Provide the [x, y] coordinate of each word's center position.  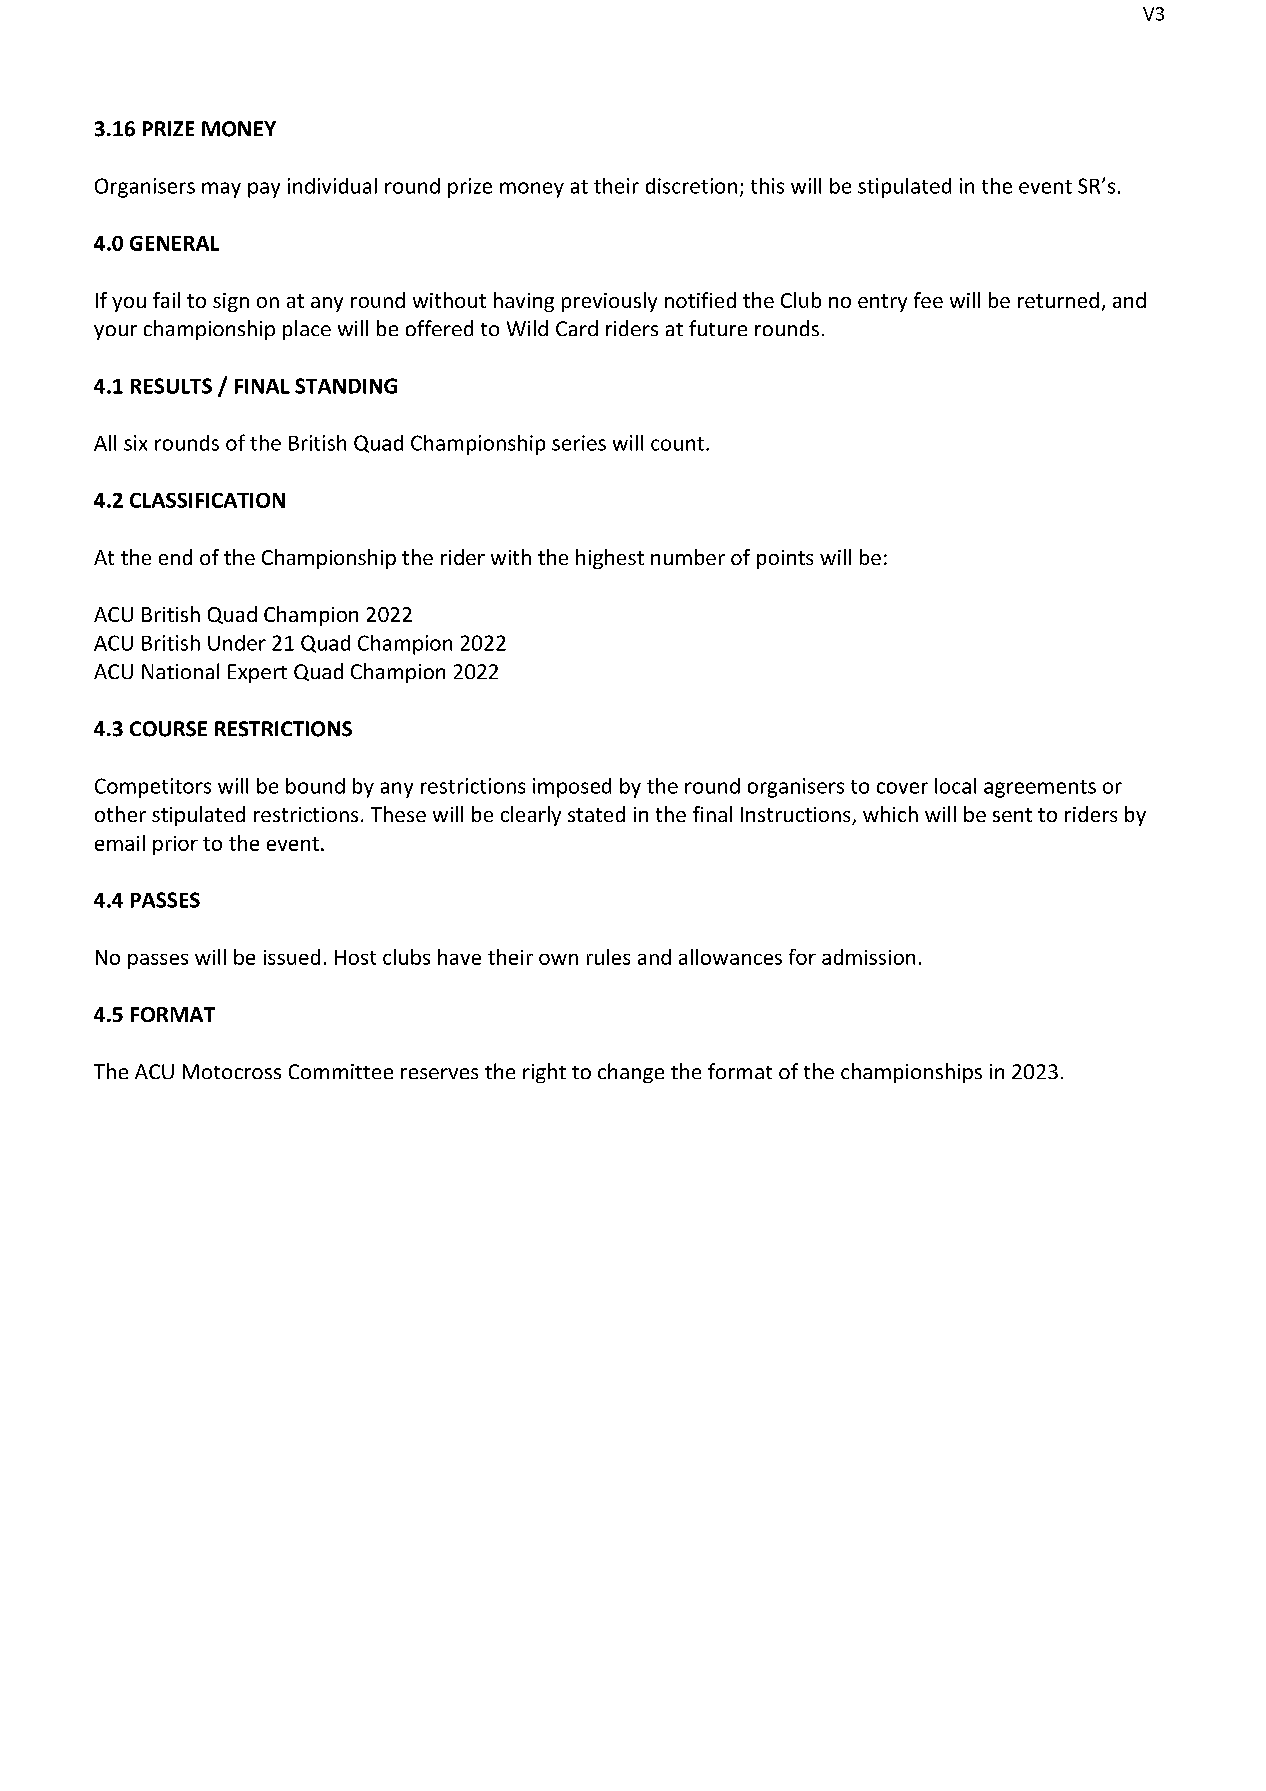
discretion [691, 186]
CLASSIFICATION [207, 500]
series [579, 443]
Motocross [232, 1071]
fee [928, 300]
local [955, 786]
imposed [572, 788]
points [785, 559]
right [544, 1073]
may [221, 190]
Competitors [153, 788]
